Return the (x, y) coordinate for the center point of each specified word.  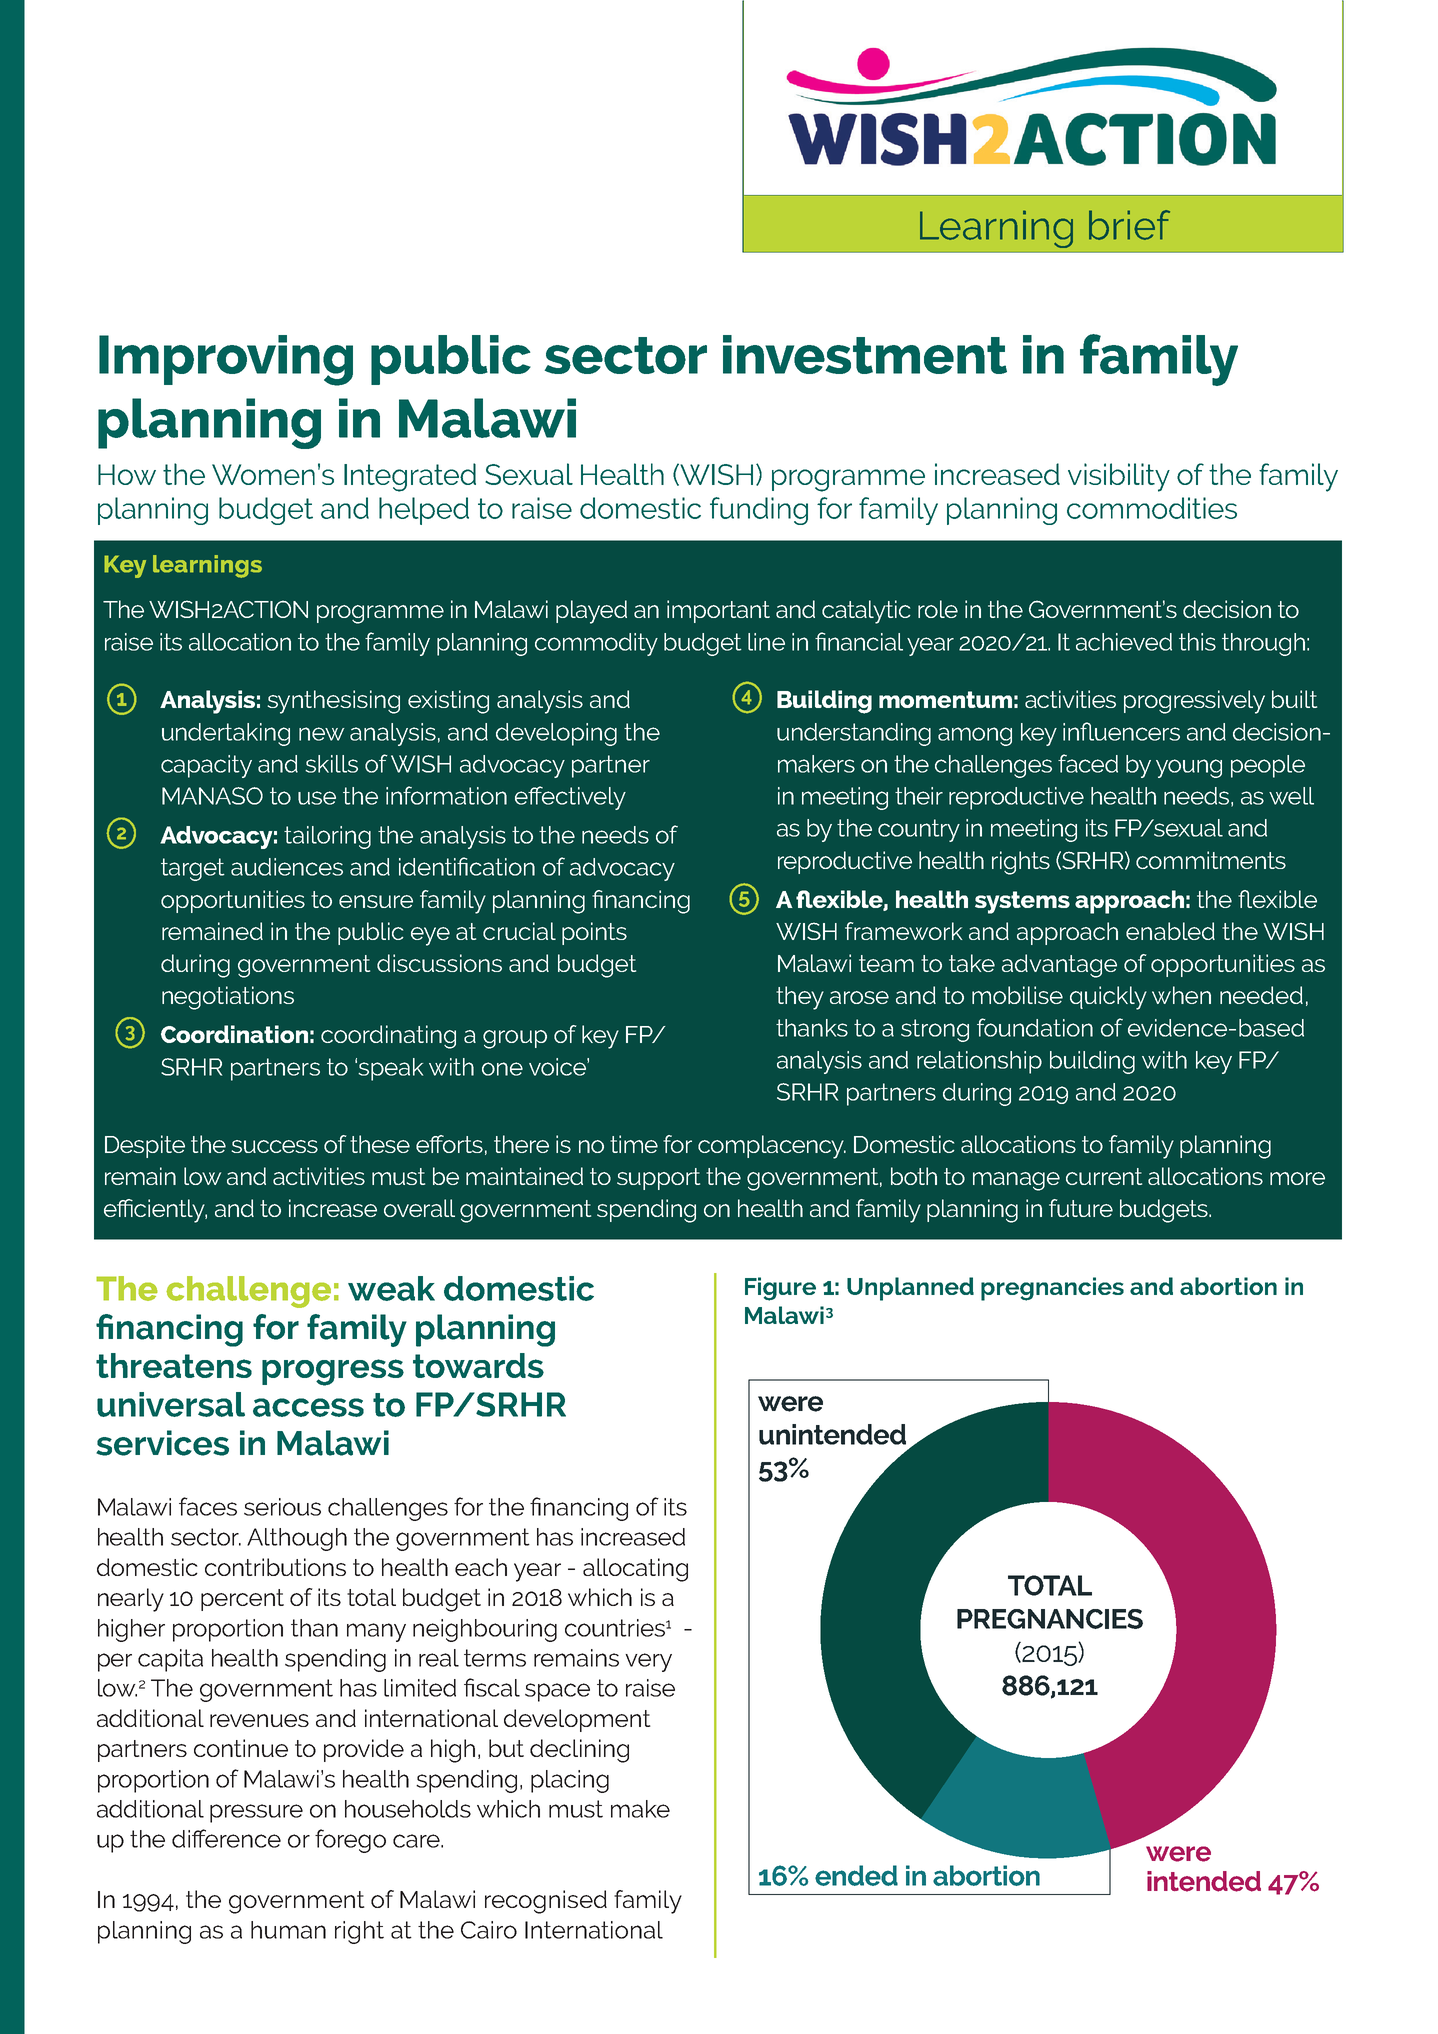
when (1181, 995)
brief (1129, 225)
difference (226, 1838)
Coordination (234, 1034)
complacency (772, 1147)
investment (865, 354)
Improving (226, 360)
